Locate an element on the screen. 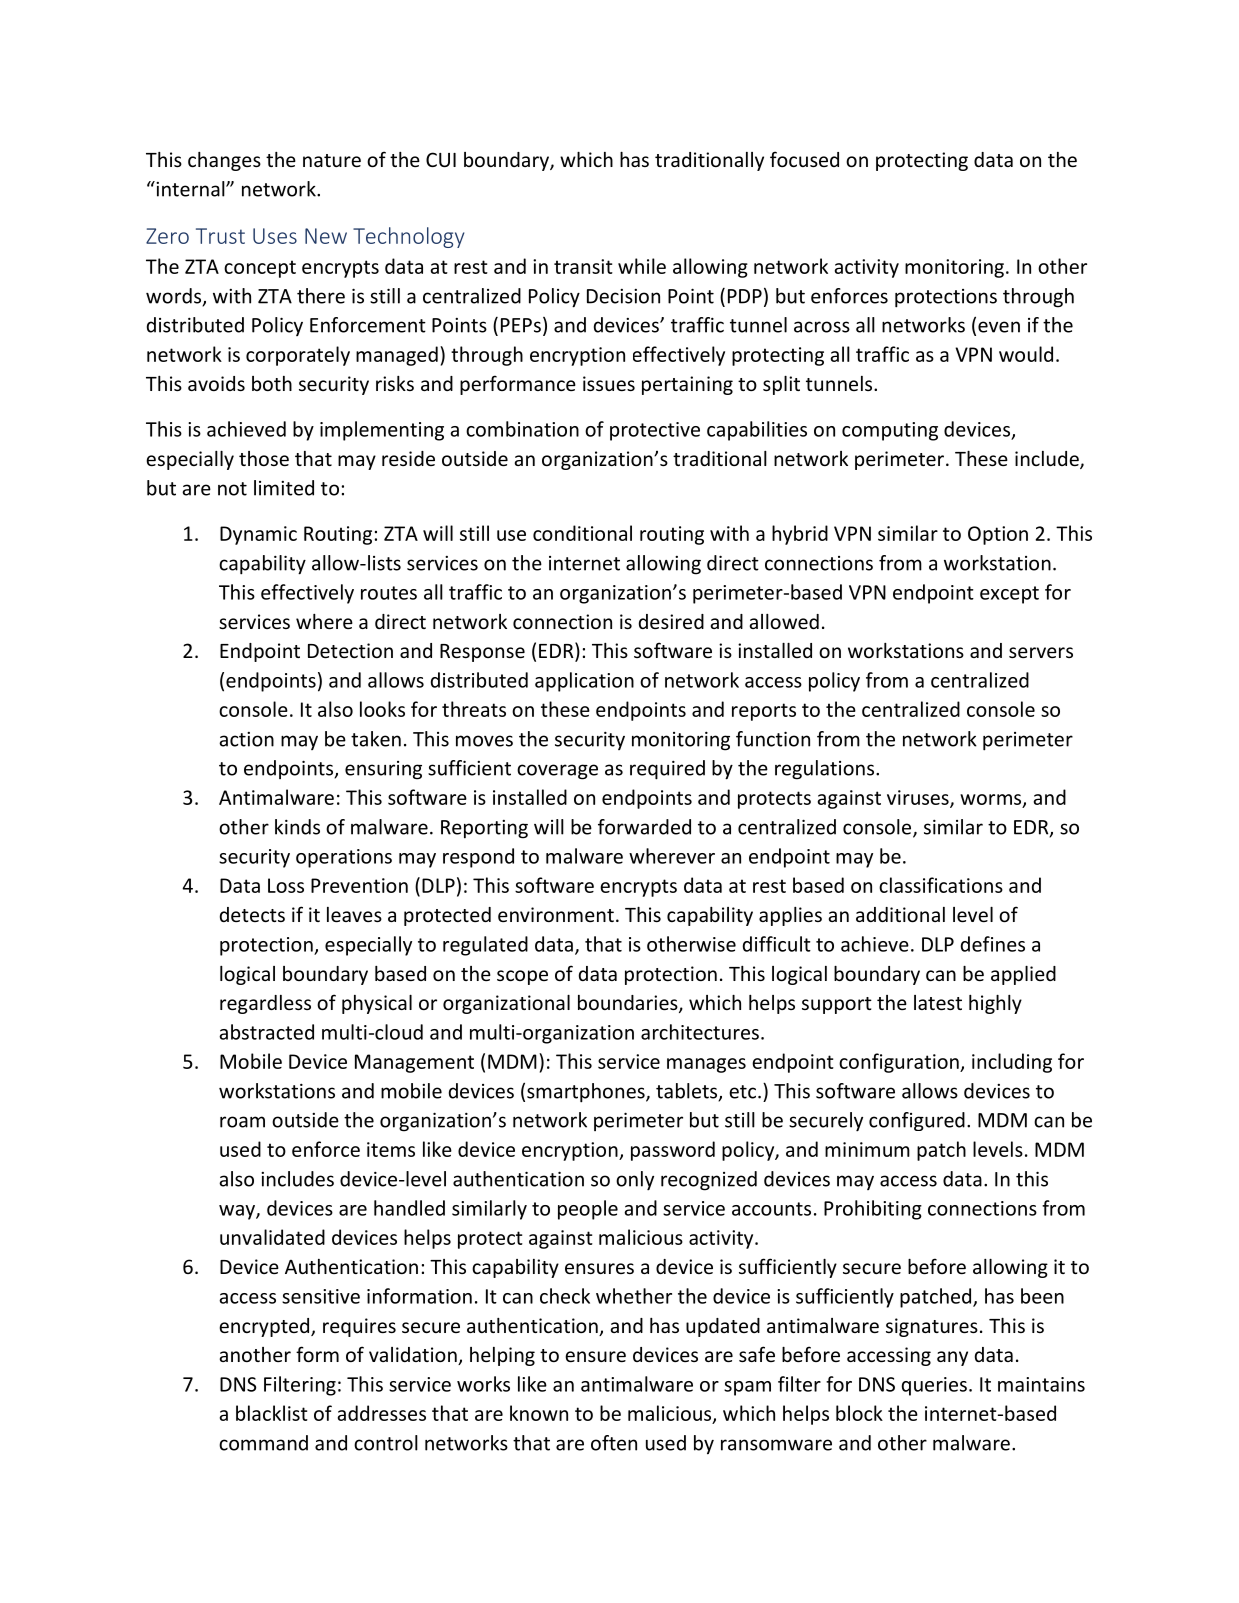  blacklist is located at coordinates (272, 1413).
